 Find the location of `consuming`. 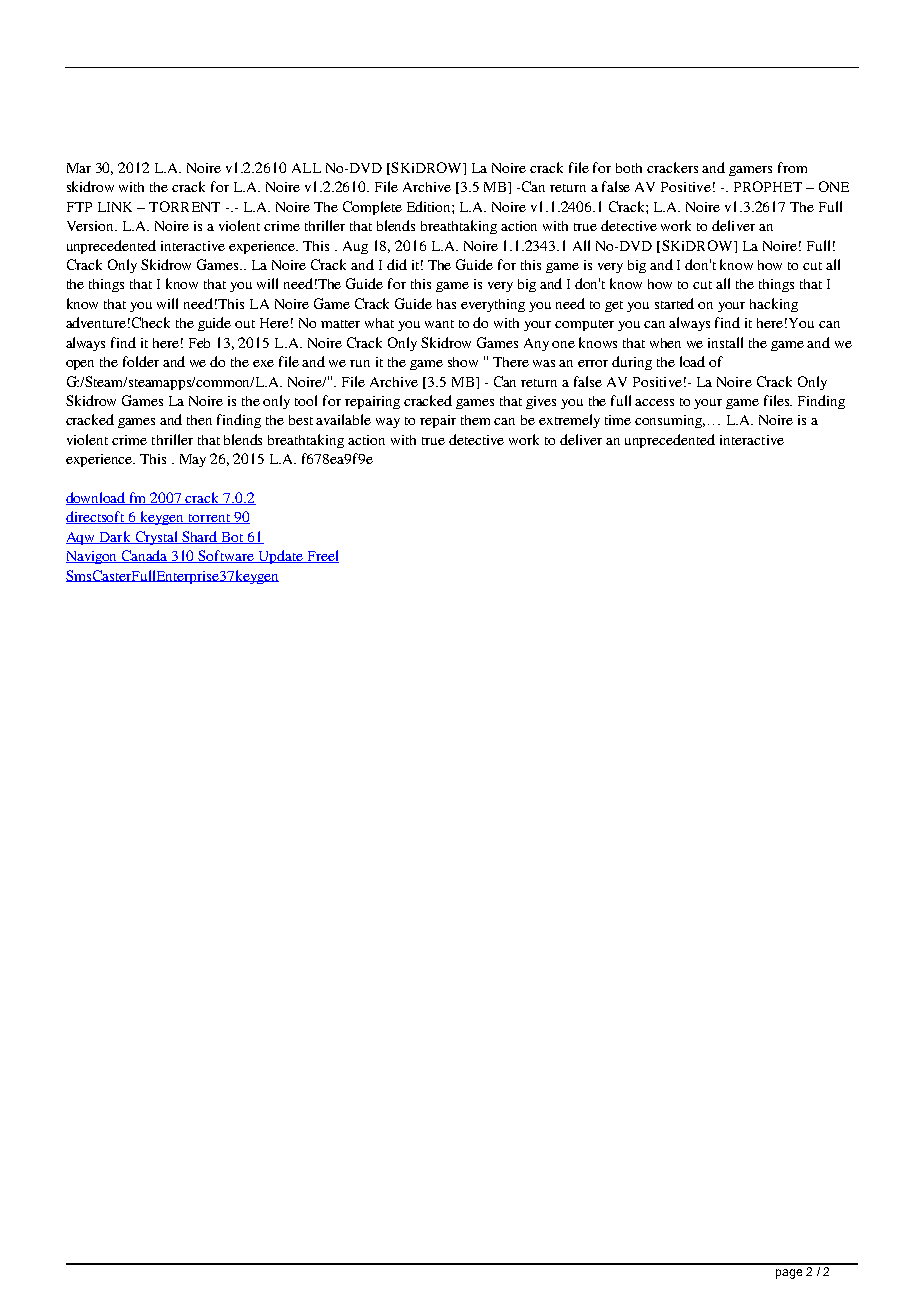

consuming is located at coordinates (670, 421).
